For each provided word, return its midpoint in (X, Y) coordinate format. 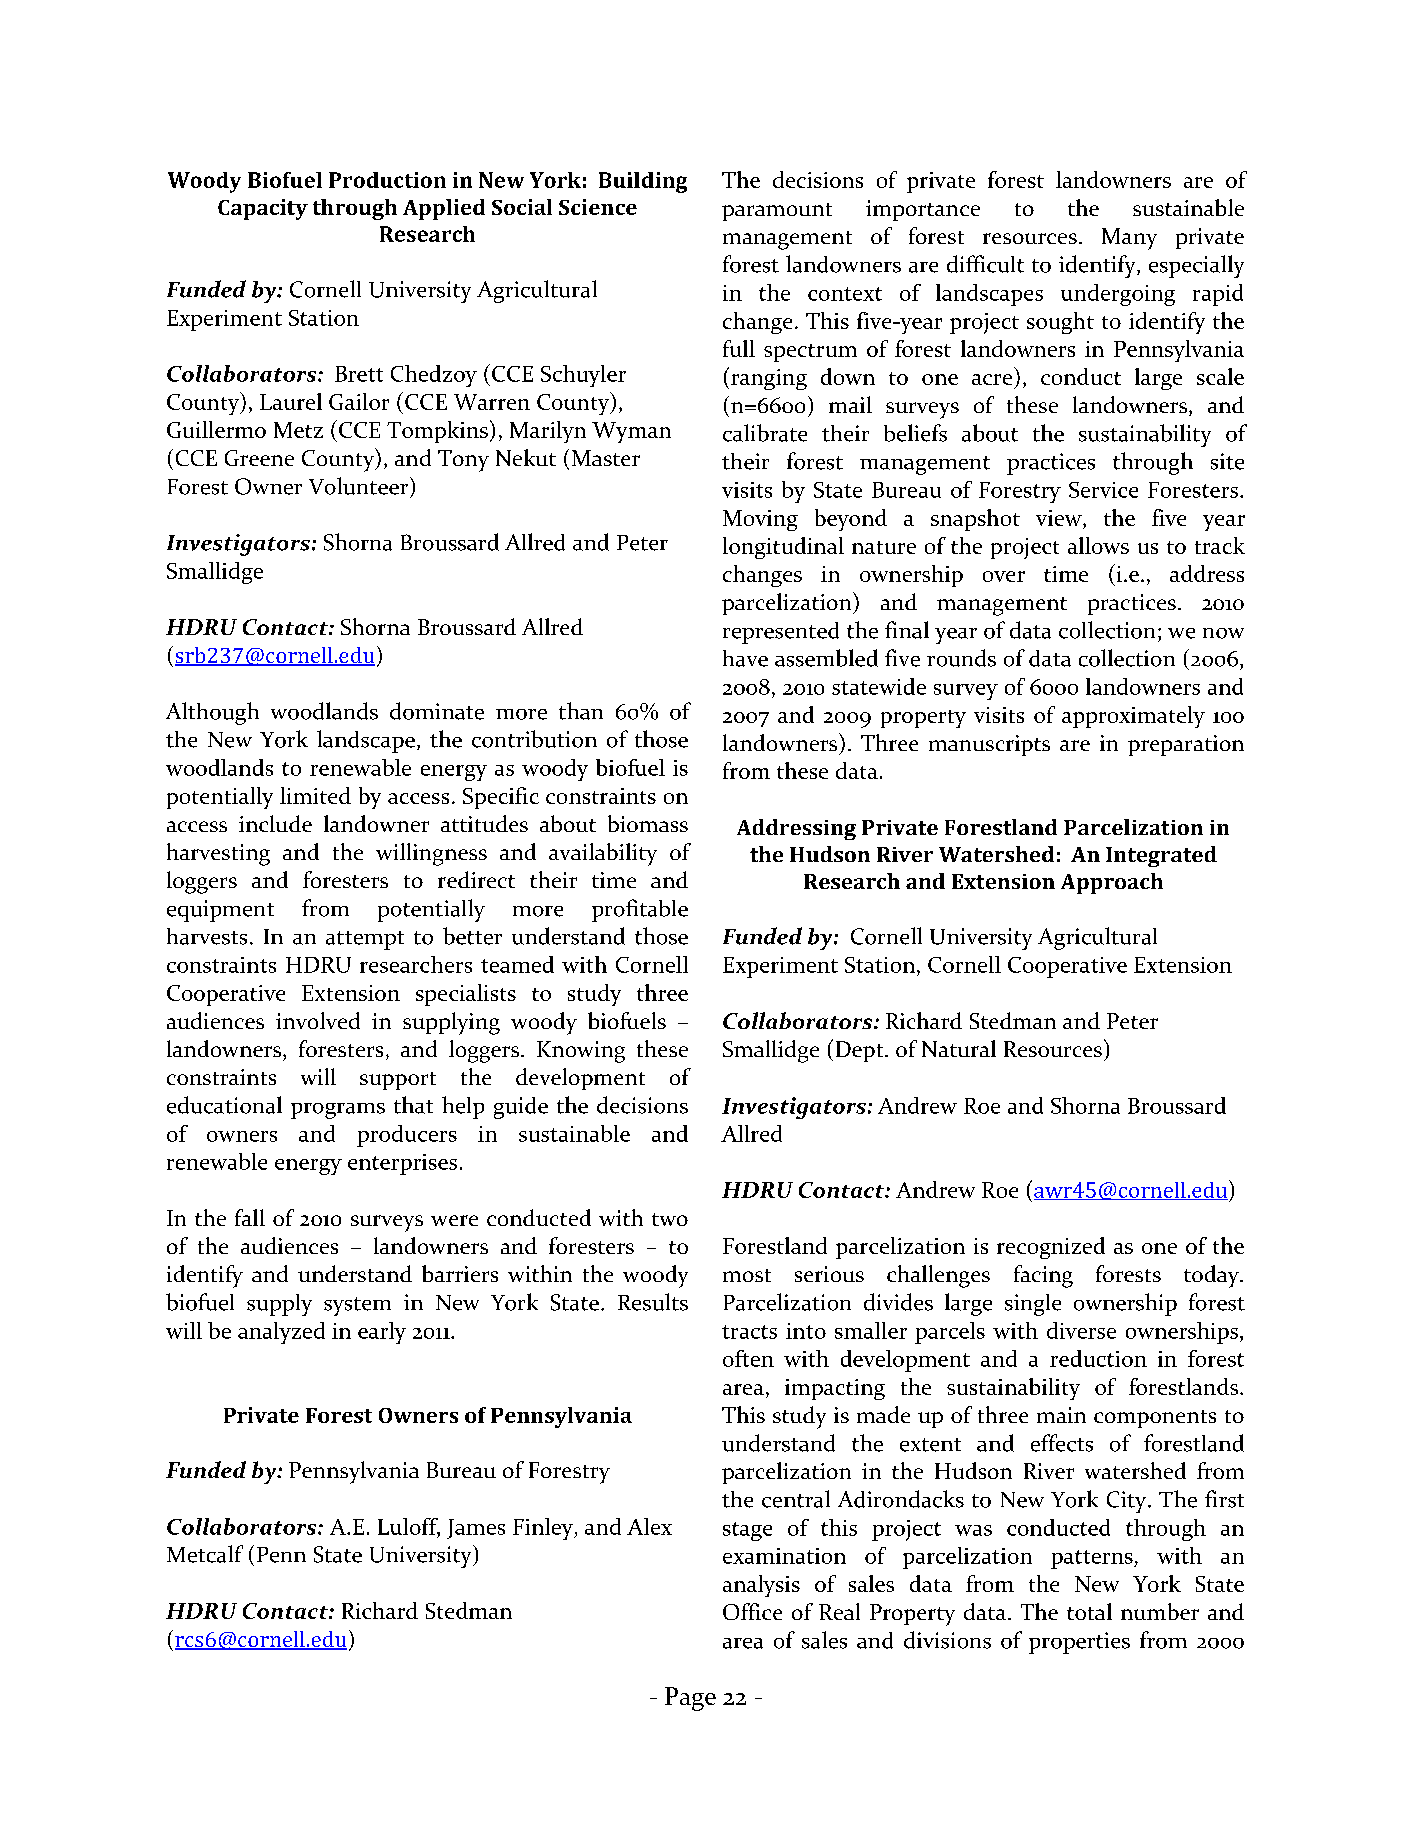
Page (690, 1699)
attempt (365, 940)
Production (387, 180)
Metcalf (205, 1554)
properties (1079, 1643)
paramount (777, 212)
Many (1129, 239)
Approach (1112, 883)
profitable (640, 910)
